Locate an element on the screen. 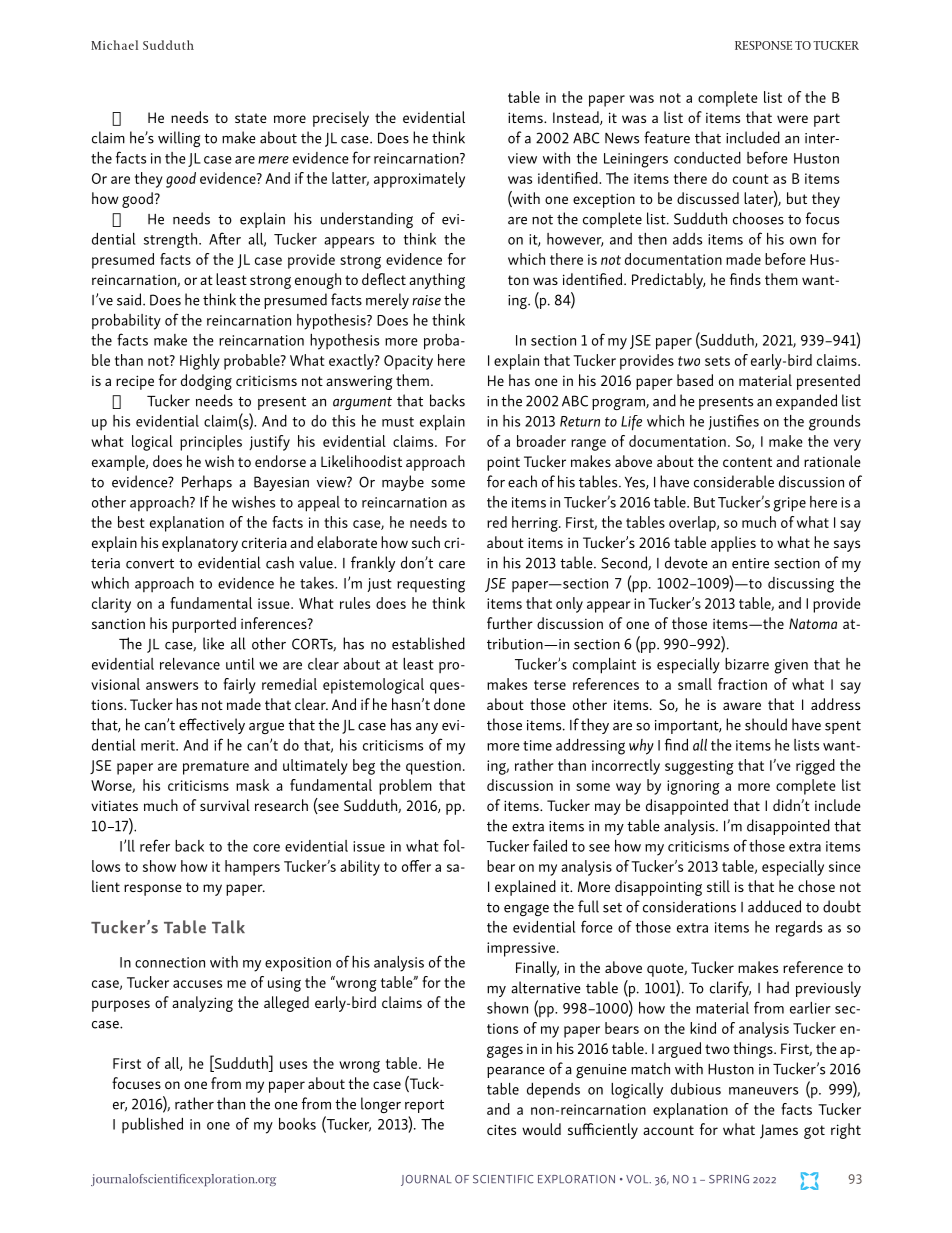  Talk is located at coordinates (228, 927).
